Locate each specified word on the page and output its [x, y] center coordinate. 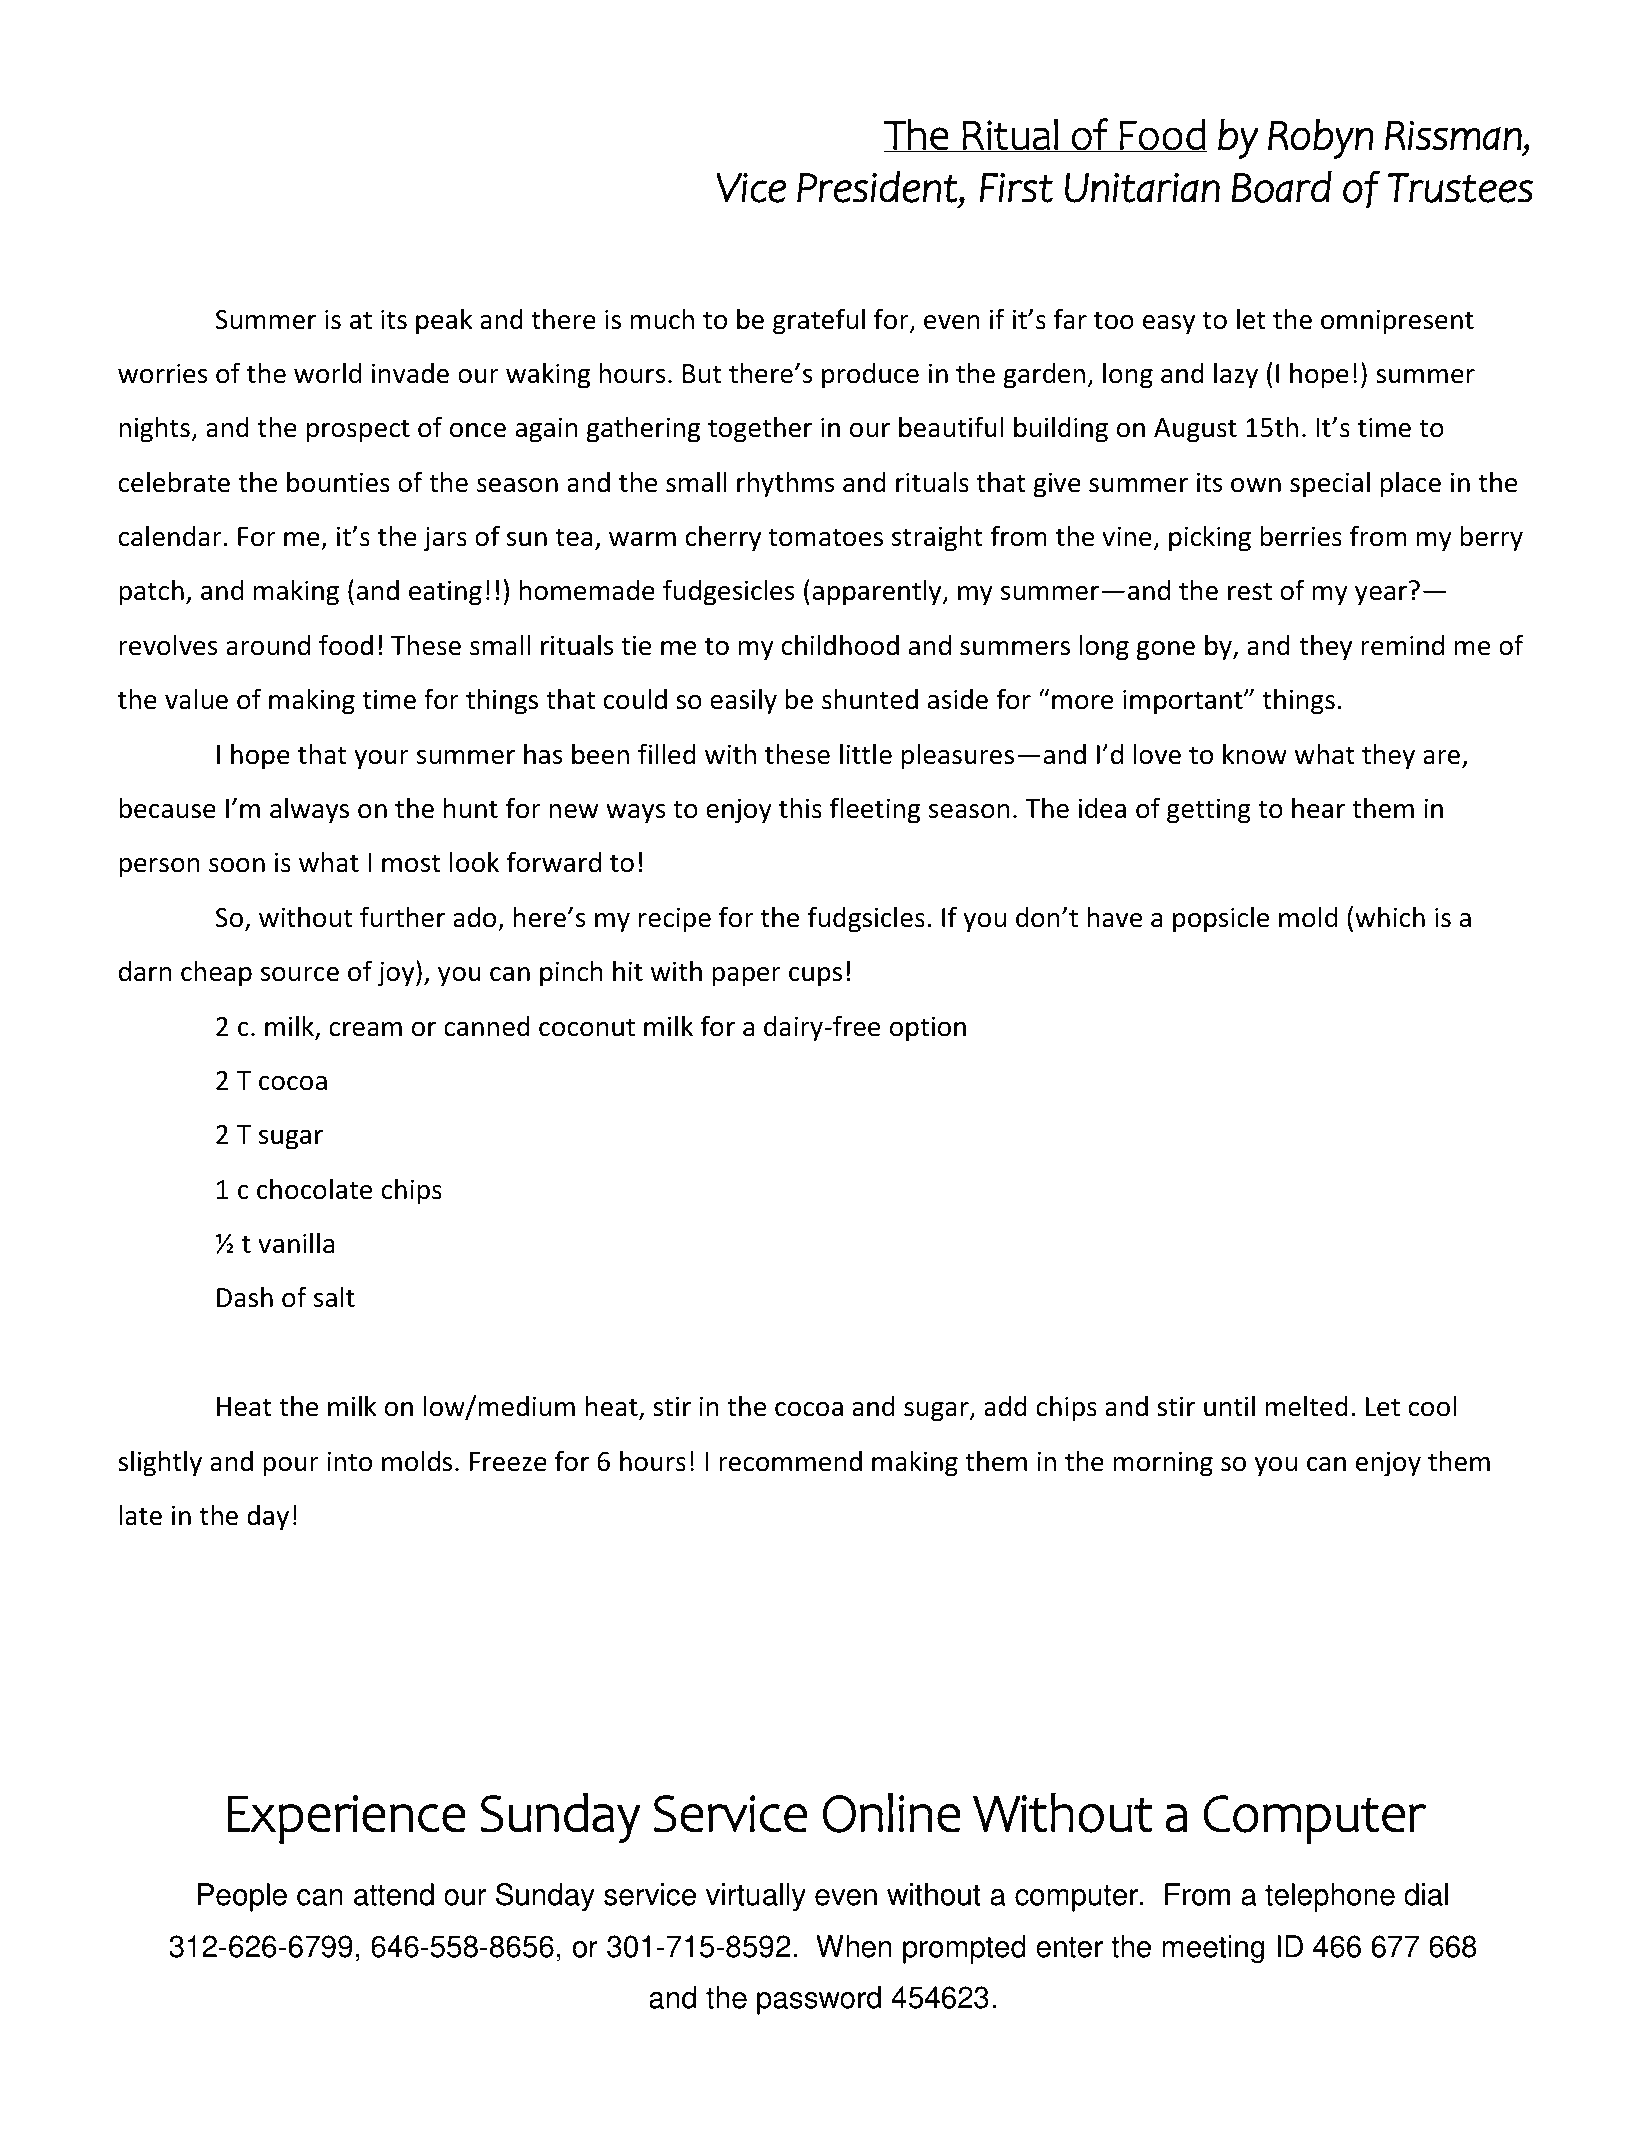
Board [1281, 187]
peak [444, 321]
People [242, 1897]
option [928, 1029]
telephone [1330, 1897]
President [877, 187]
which [1390, 917]
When [854, 1946]
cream [365, 1029]
